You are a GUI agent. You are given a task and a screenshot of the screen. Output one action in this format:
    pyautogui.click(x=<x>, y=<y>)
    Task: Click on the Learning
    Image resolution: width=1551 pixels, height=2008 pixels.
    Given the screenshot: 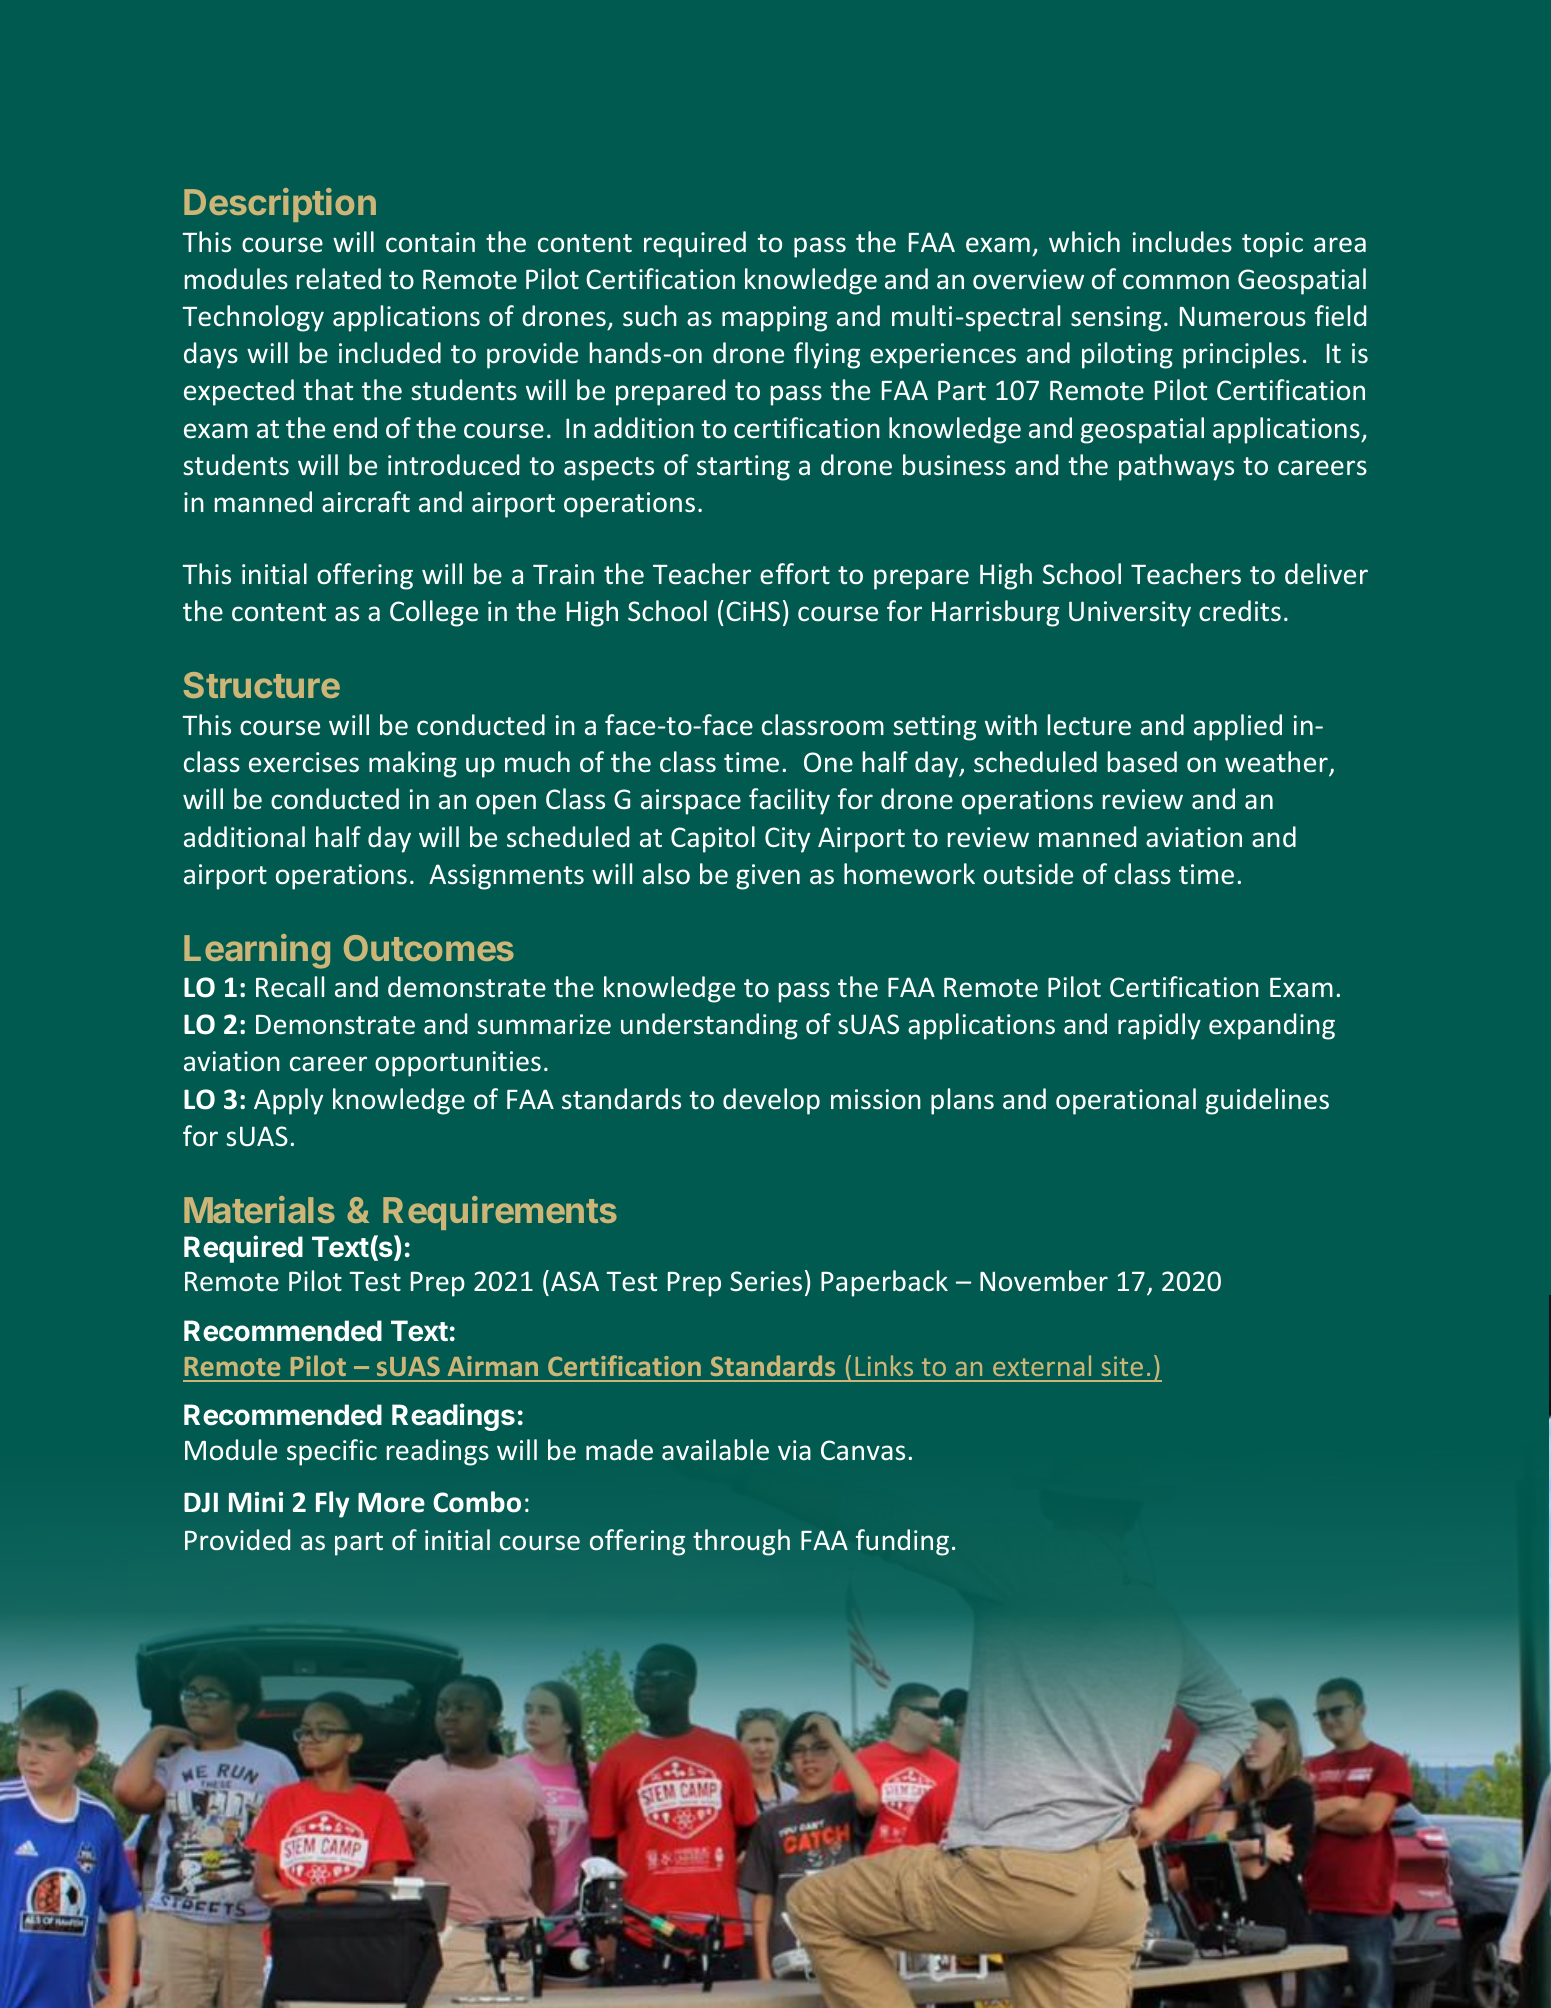 What is the action you would take?
    pyautogui.click(x=257, y=951)
